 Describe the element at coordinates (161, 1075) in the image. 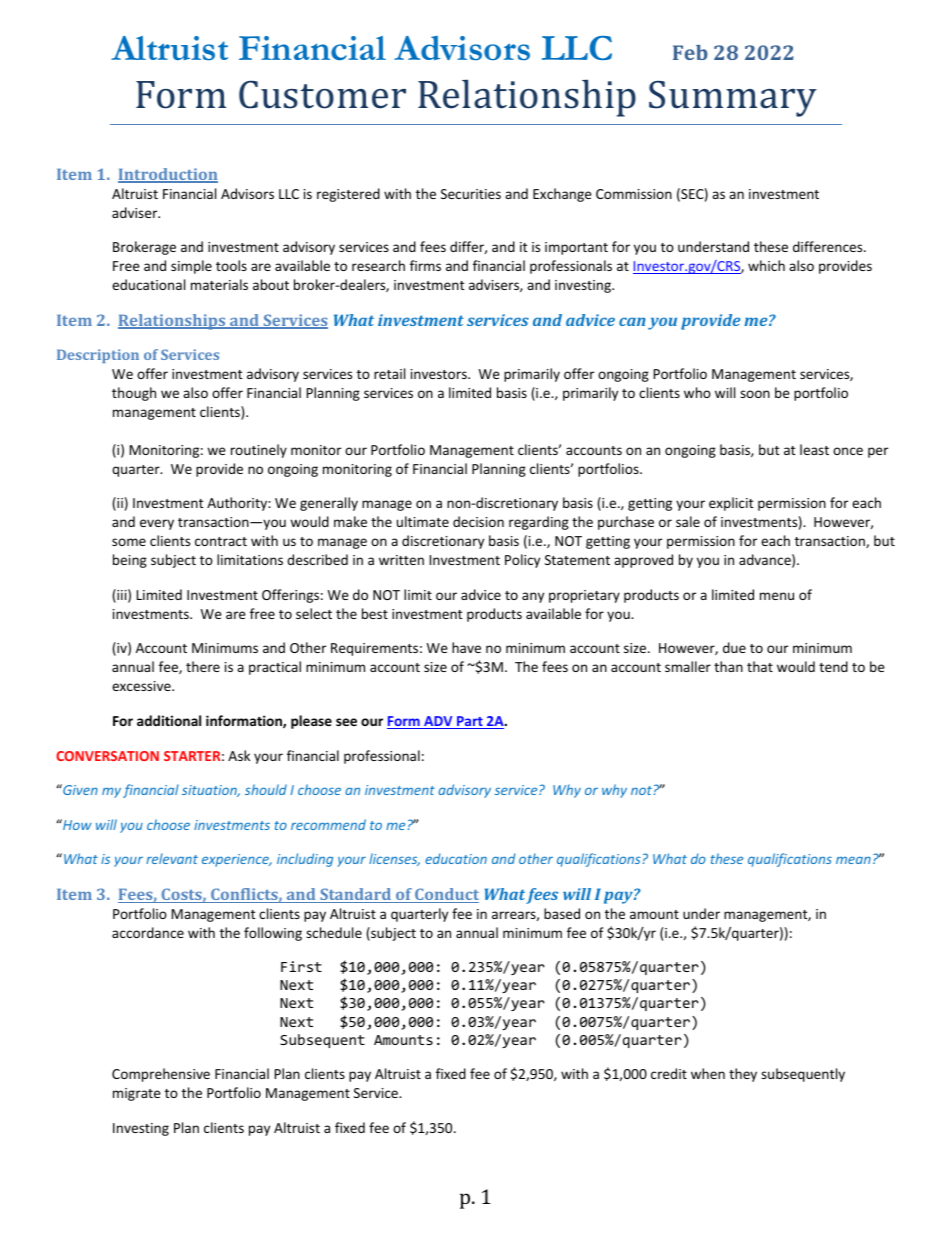

I see `Comprehensive` at that location.
